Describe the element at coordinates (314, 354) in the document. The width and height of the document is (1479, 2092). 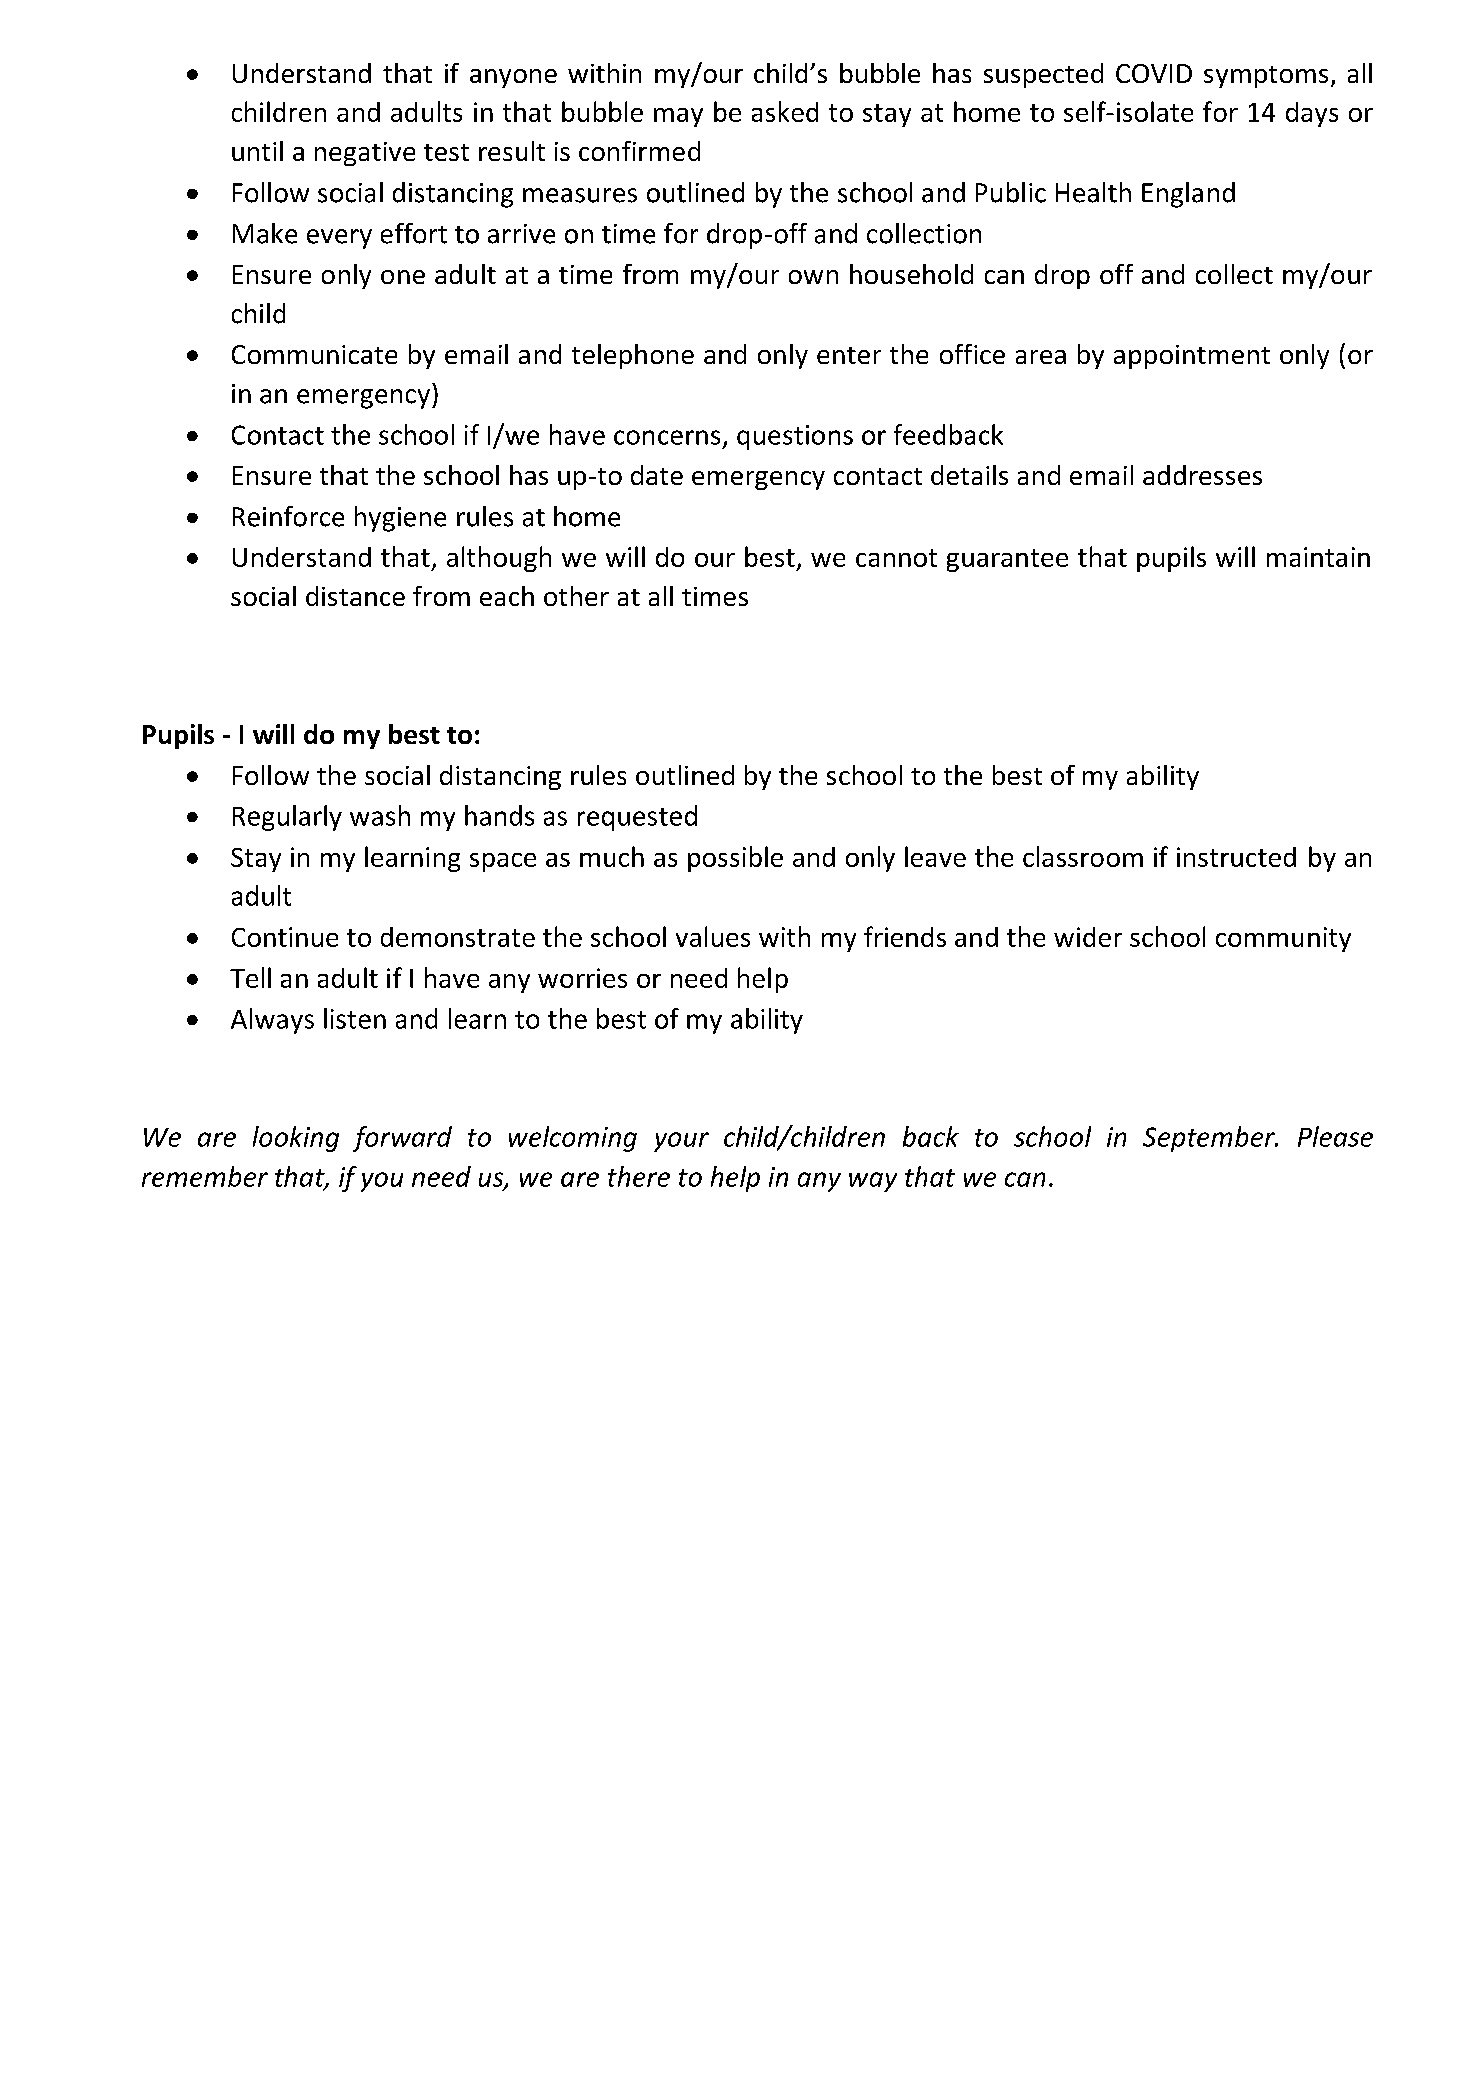
I see `Communicate` at that location.
